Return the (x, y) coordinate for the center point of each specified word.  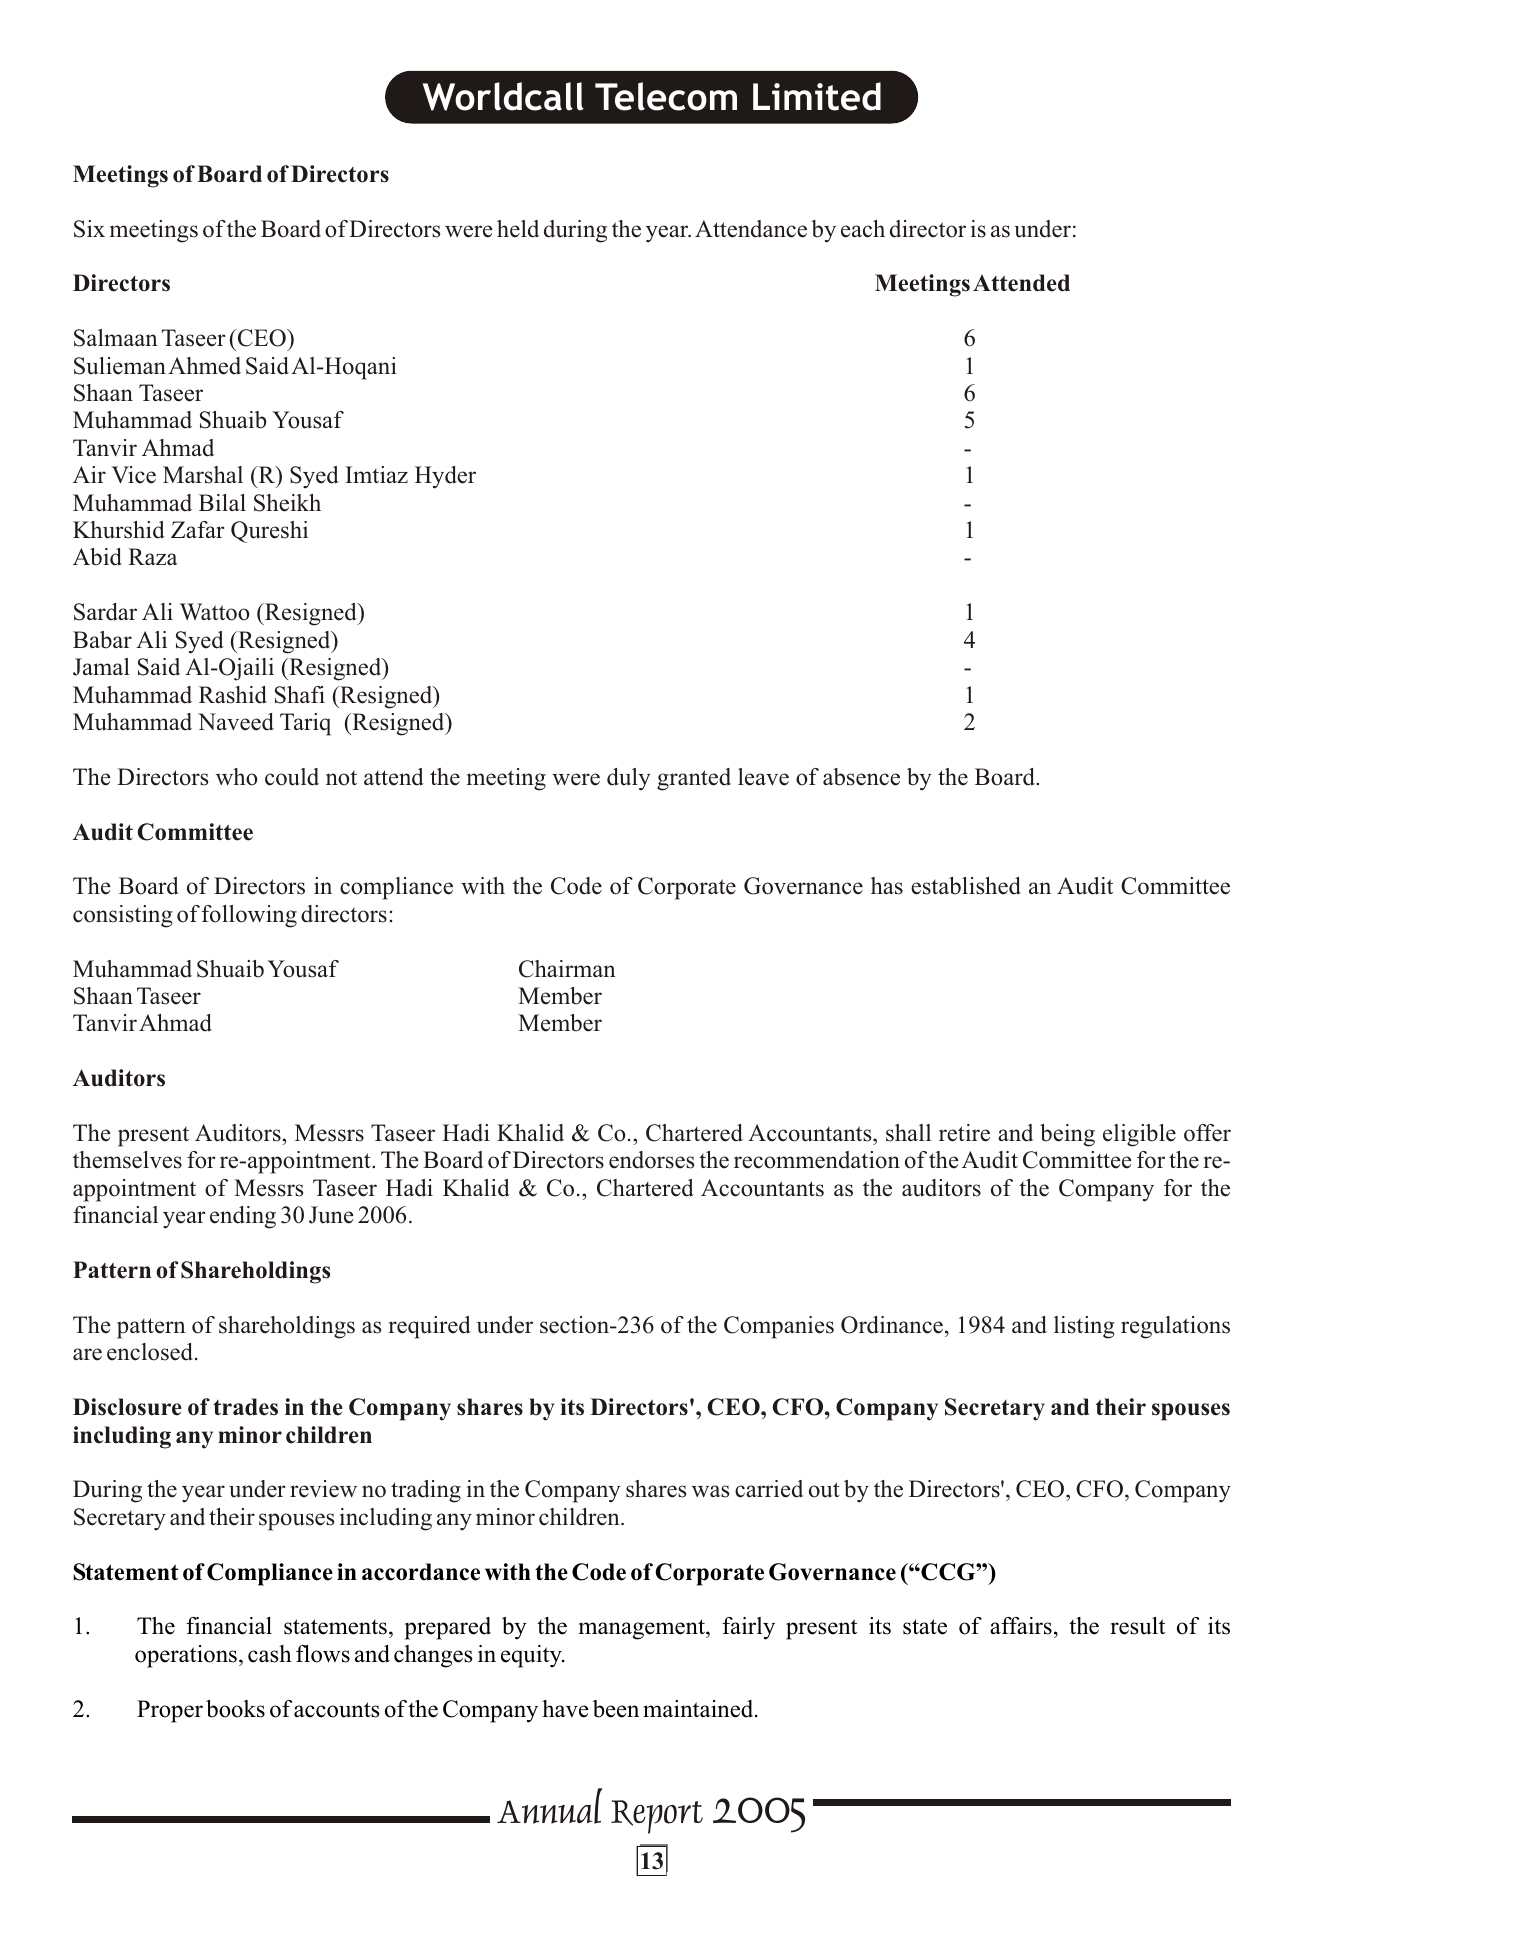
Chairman (567, 969)
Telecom (666, 96)
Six (89, 229)
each (863, 229)
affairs (1021, 1626)
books (235, 1709)
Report (657, 1817)
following (249, 916)
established (966, 886)
